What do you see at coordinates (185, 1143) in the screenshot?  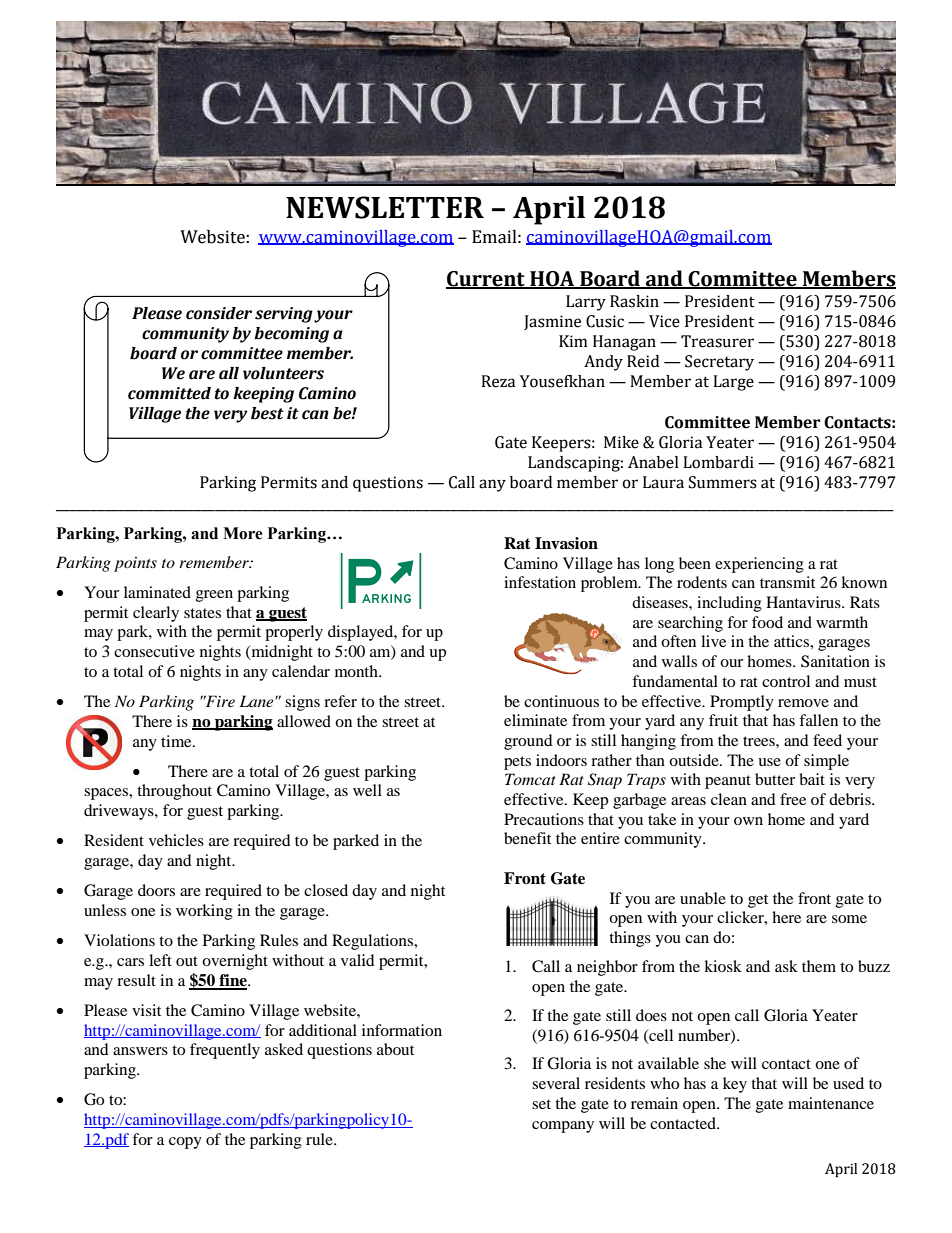 I see `copy` at bounding box center [185, 1143].
